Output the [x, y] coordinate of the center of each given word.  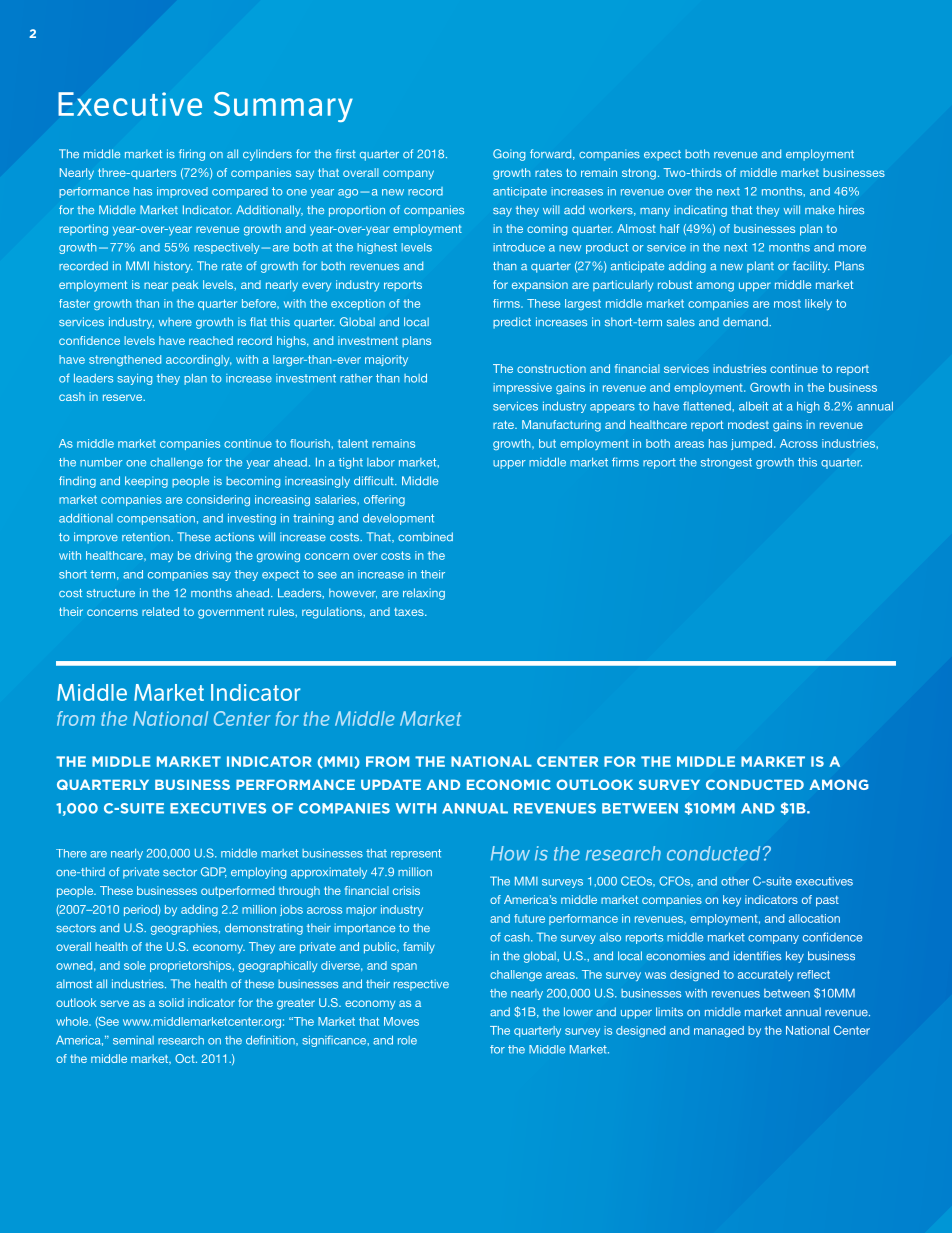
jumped [753, 444]
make [820, 209]
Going [509, 155]
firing [192, 155]
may [162, 557]
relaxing [424, 594]
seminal [133, 1040]
